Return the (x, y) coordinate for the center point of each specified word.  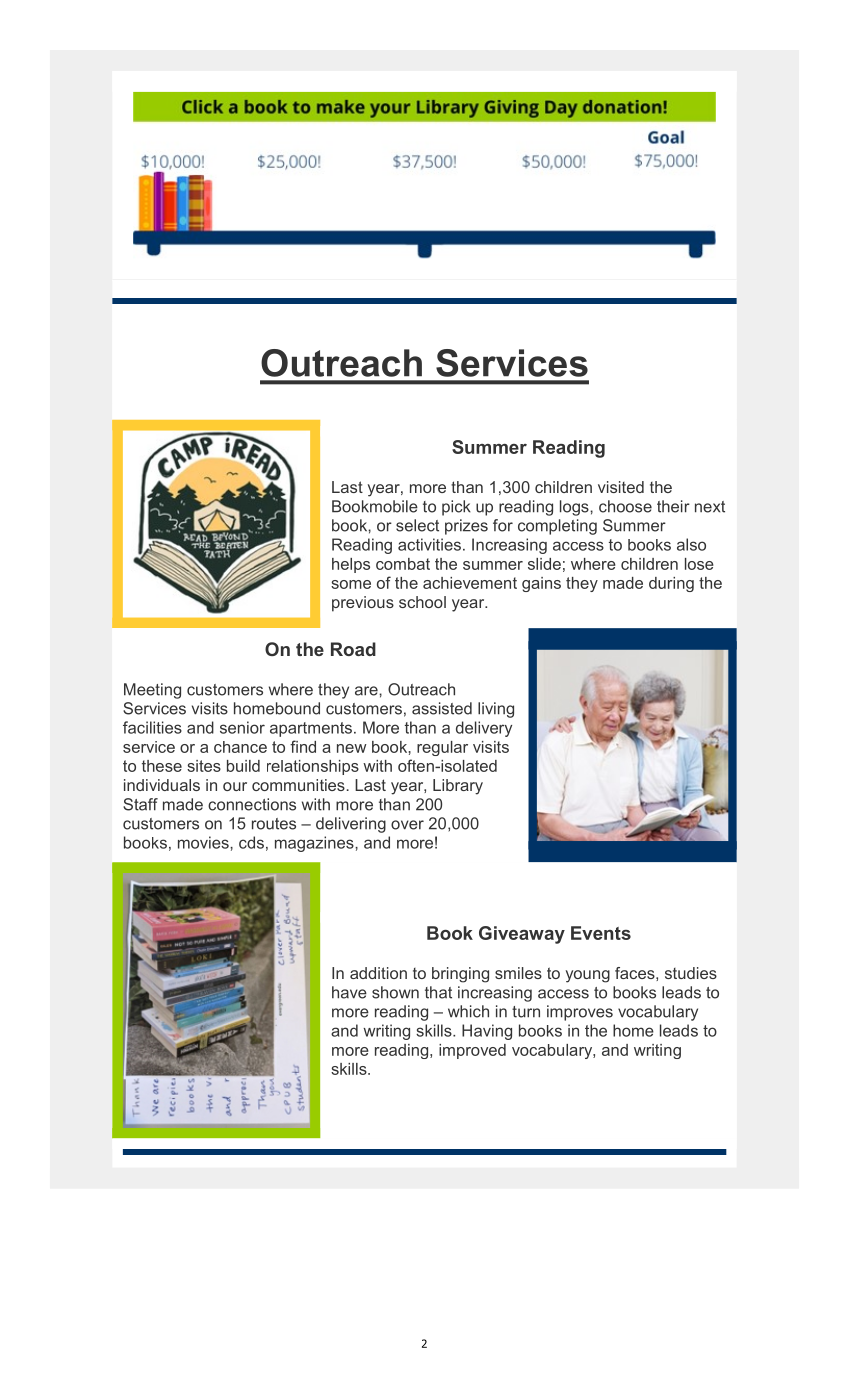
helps (351, 565)
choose (625, 506)
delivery (484, 729)
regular (442, 748)
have (349, 992)
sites (204, 766)
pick (456, 508)
